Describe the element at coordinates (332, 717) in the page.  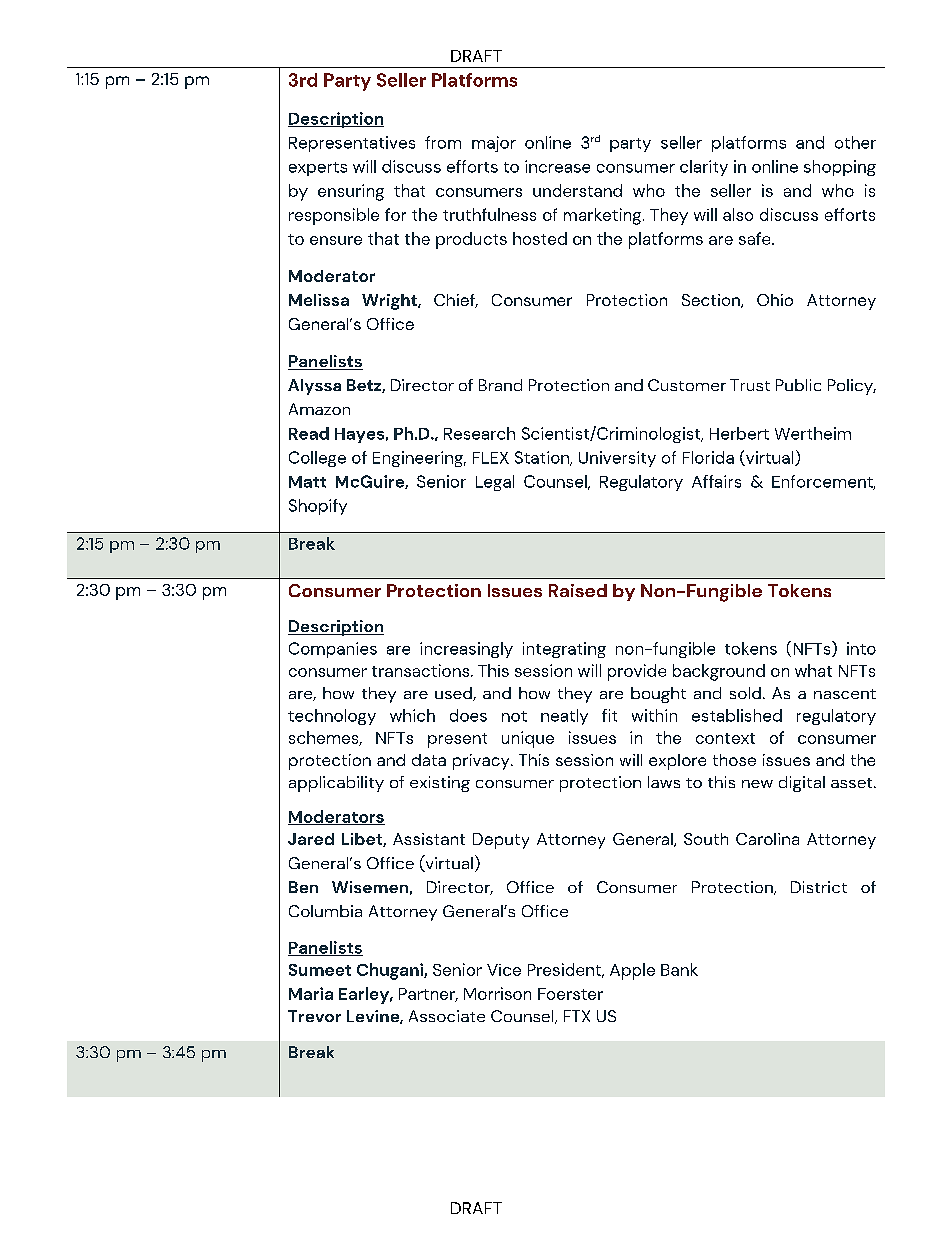
I see `technology` at that location.
